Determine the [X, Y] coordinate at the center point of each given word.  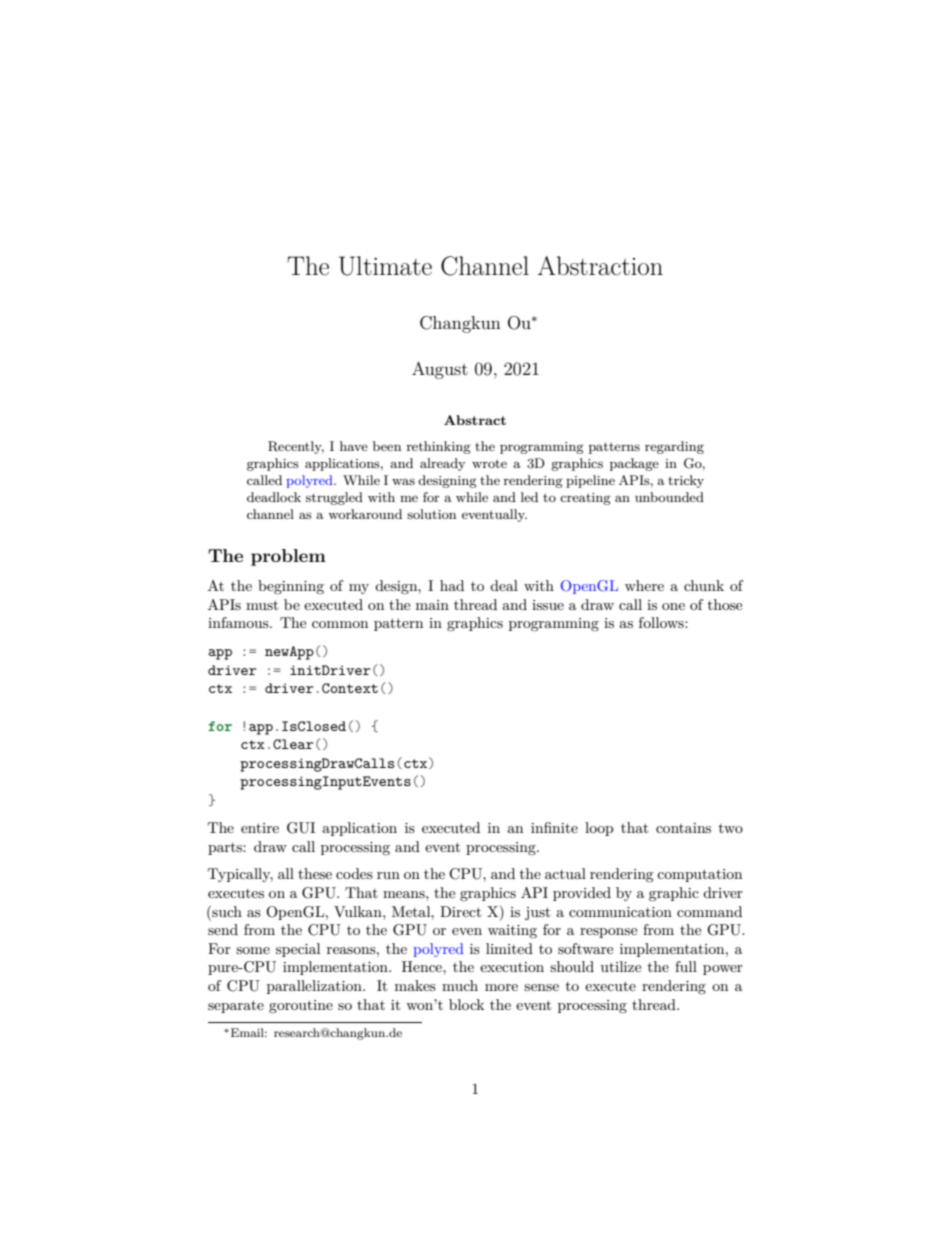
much [460, 985]
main [432, 605]
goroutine [301, 1006]
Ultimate [385, 266]
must [262, 605]
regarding [674, 447]
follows [662, 622]
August [440, 370]
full [686, 966]
